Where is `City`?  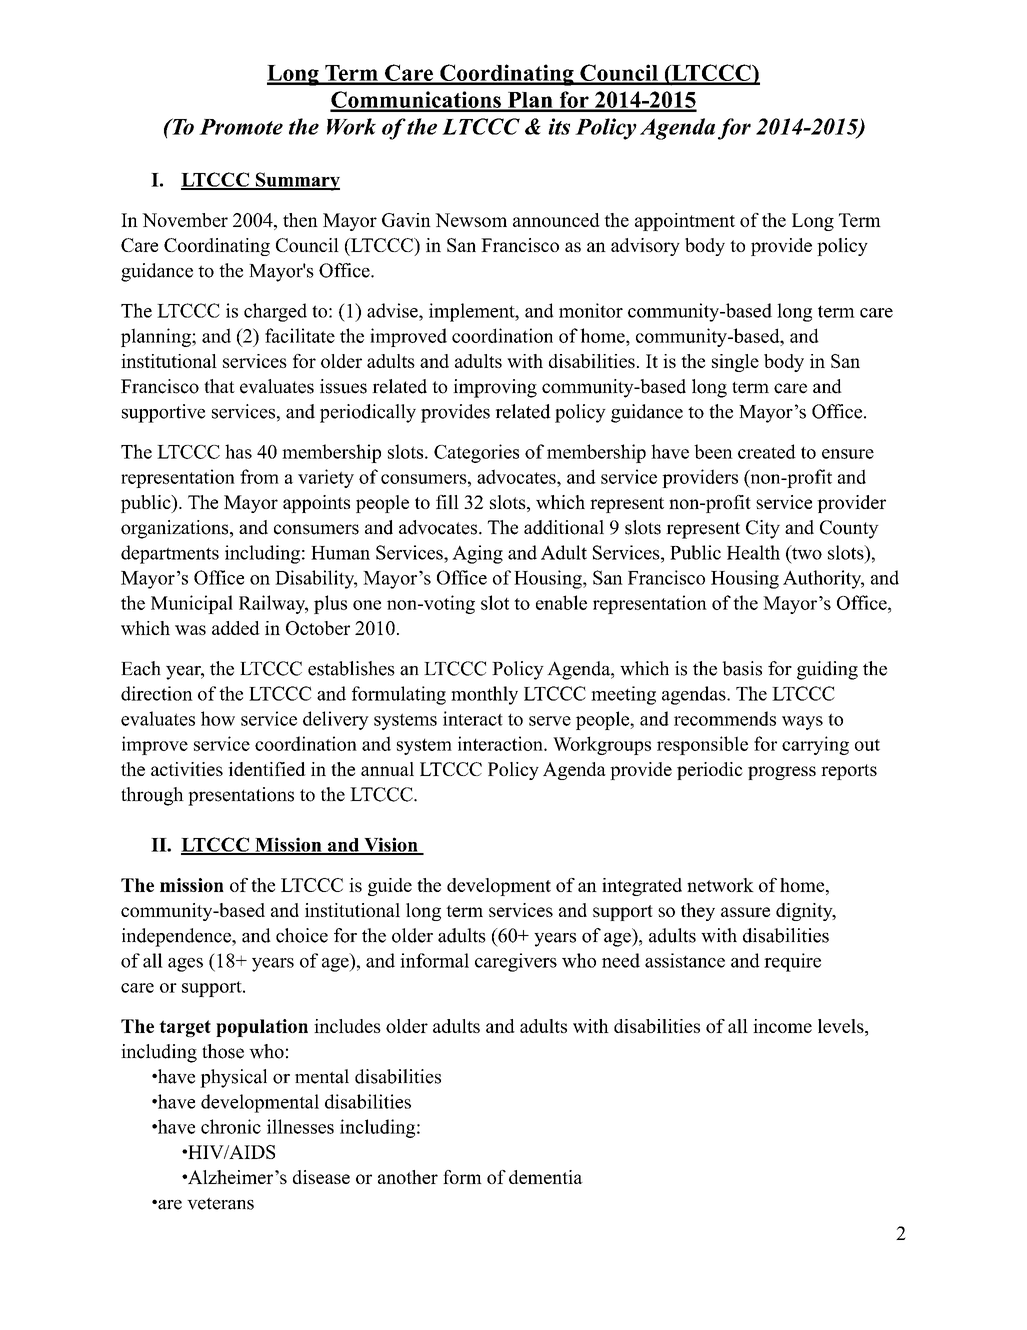
City is located at coordinates (763, 529).
